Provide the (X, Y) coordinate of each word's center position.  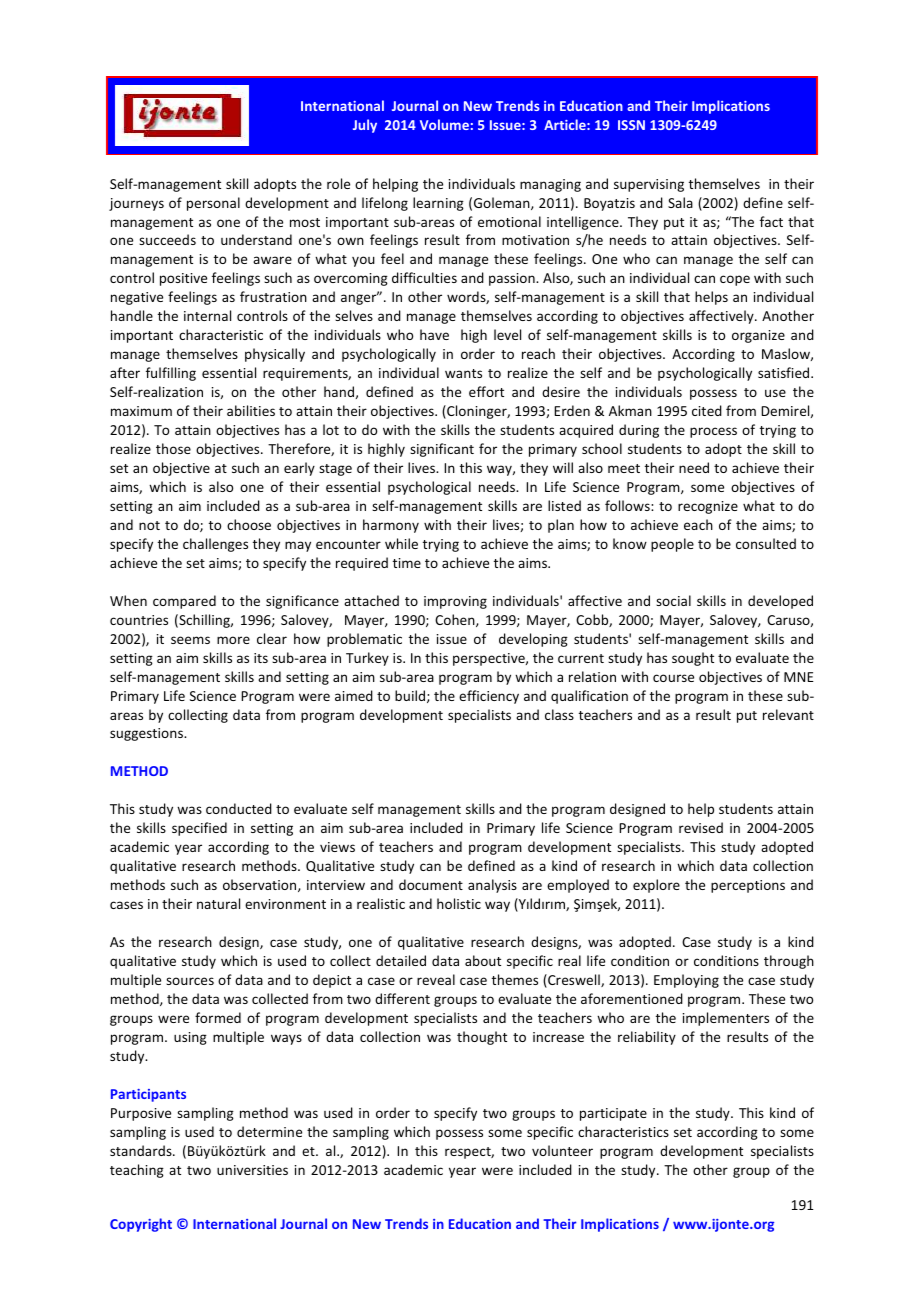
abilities (251, 410)
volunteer (562, 1150)
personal (213, 204)
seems (190, 640)
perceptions (748, 886)
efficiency (489, 697)
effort (486, 391)
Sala (680, 202)
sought (693, 659)
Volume (444, 124)
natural (218, 903)
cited (707, 410)
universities (252, 1170)
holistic (459, 903)
